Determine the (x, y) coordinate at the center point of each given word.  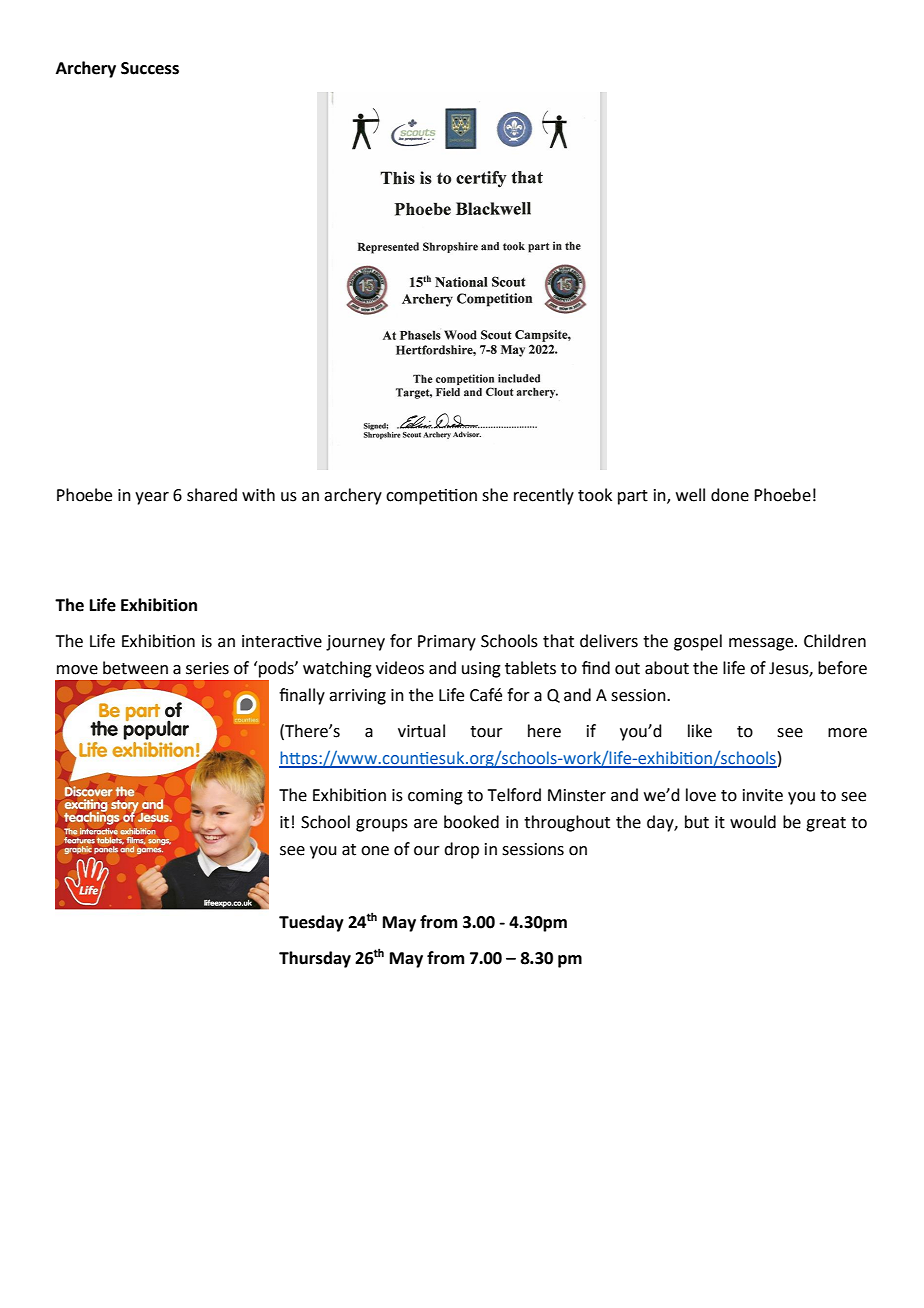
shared (212, 495)
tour (486, 732)
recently (544, 496)
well (690, 495)
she (495, 495)
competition (431, 497)
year (152, 498)
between (135, 668)
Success (150, 68)
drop (461, 850)
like (700, 731)
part (633, 497)
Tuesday (311, 923)
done (730, 495)
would (753, 822)
